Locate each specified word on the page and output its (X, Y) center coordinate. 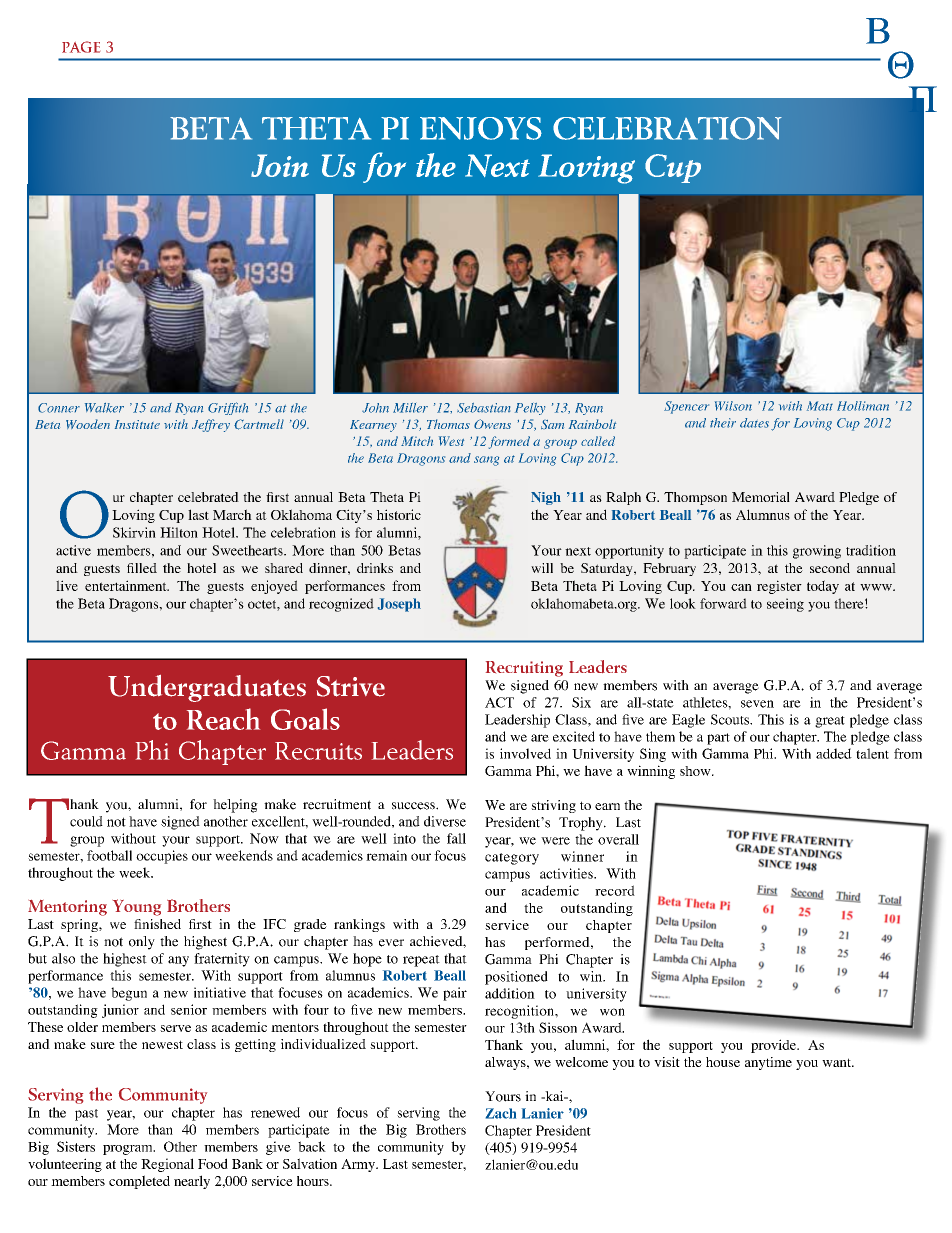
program (129, 1150)
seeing (785, 605)
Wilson (733, 406)
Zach (501, 1113)
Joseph (399, 605)
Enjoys (481, 128)
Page (81, 47)
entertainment (127, 585)
